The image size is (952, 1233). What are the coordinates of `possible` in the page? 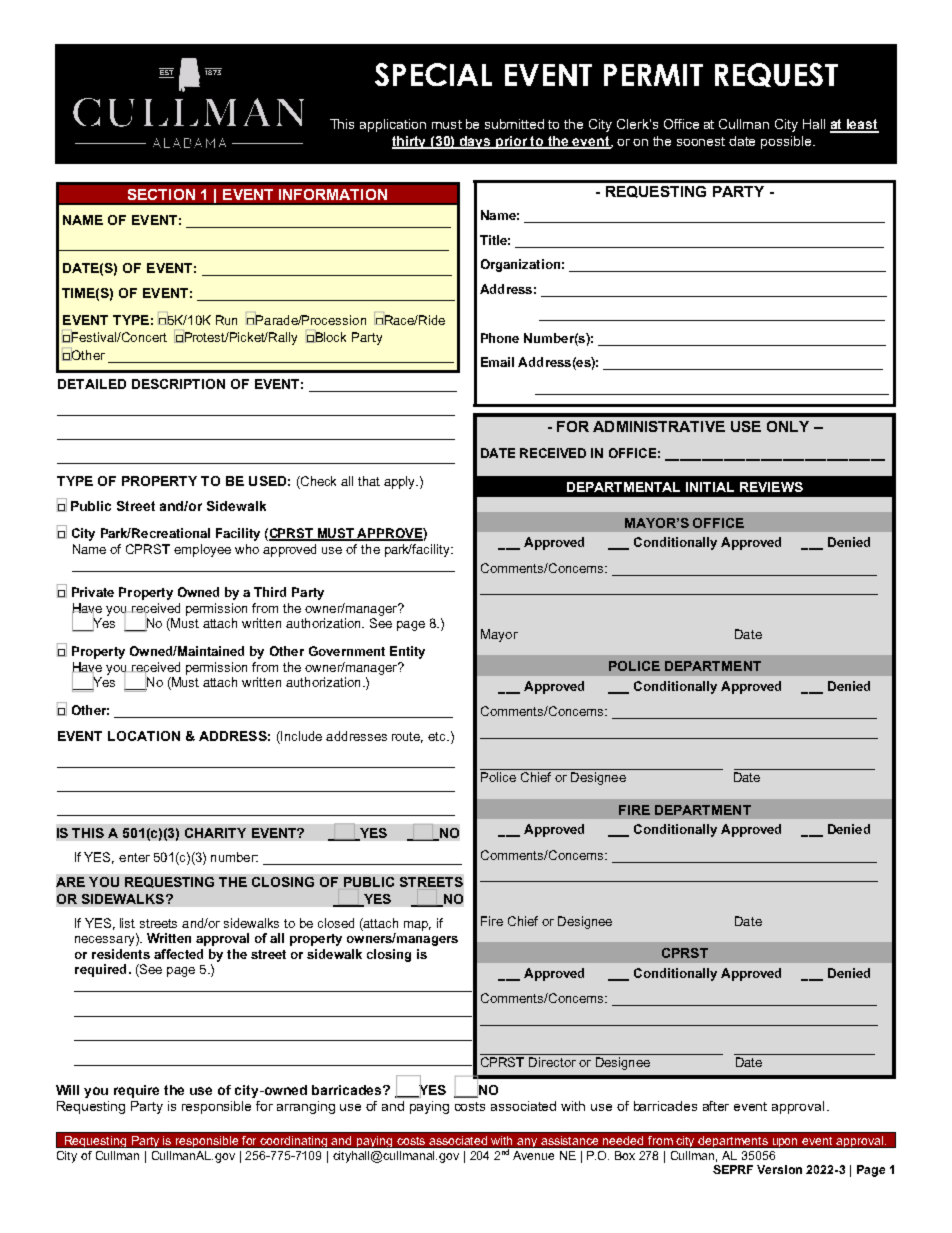 It's located at (787, 142).
